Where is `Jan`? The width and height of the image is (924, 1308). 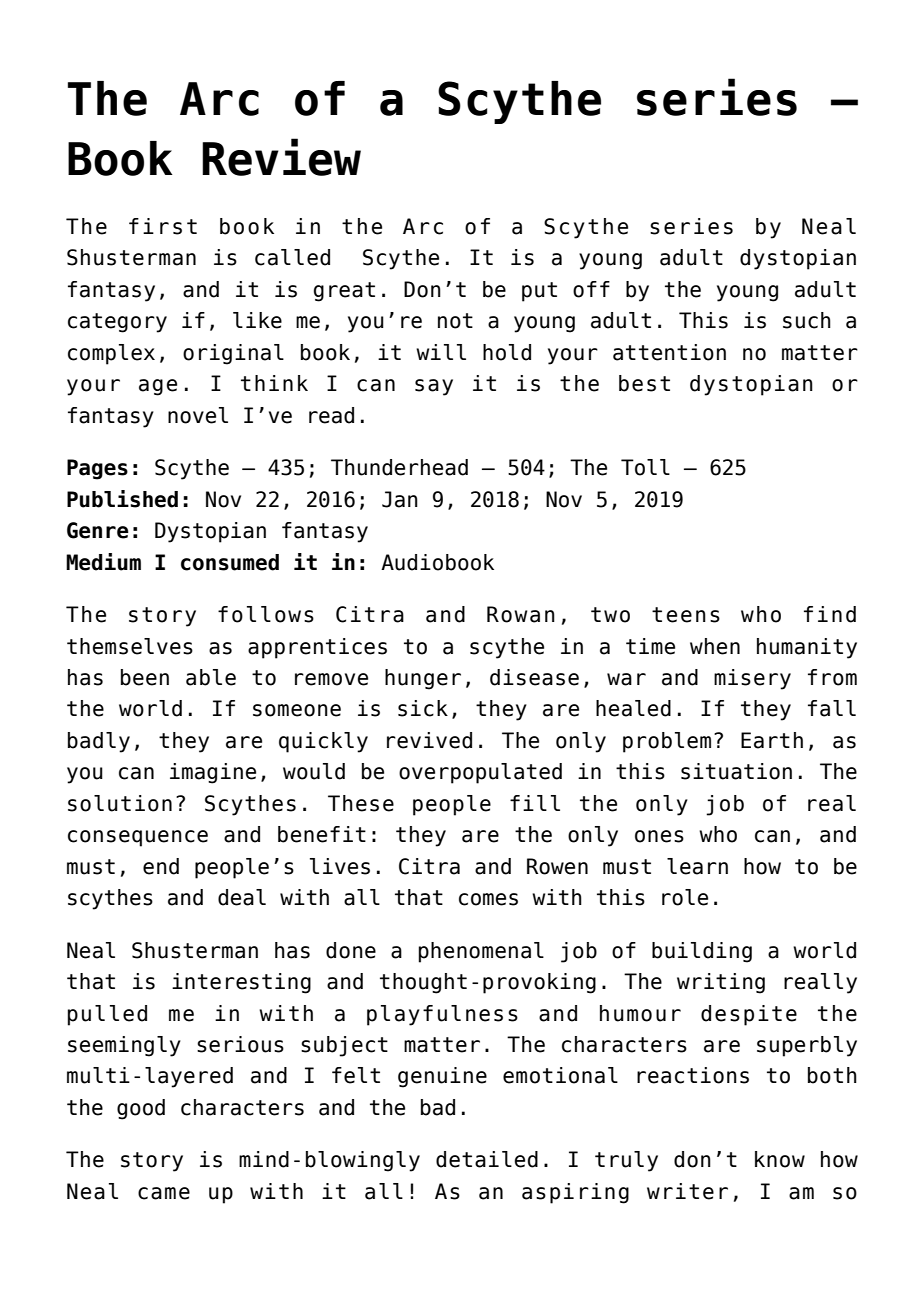 Jan is located at coordinates (400, 499).
